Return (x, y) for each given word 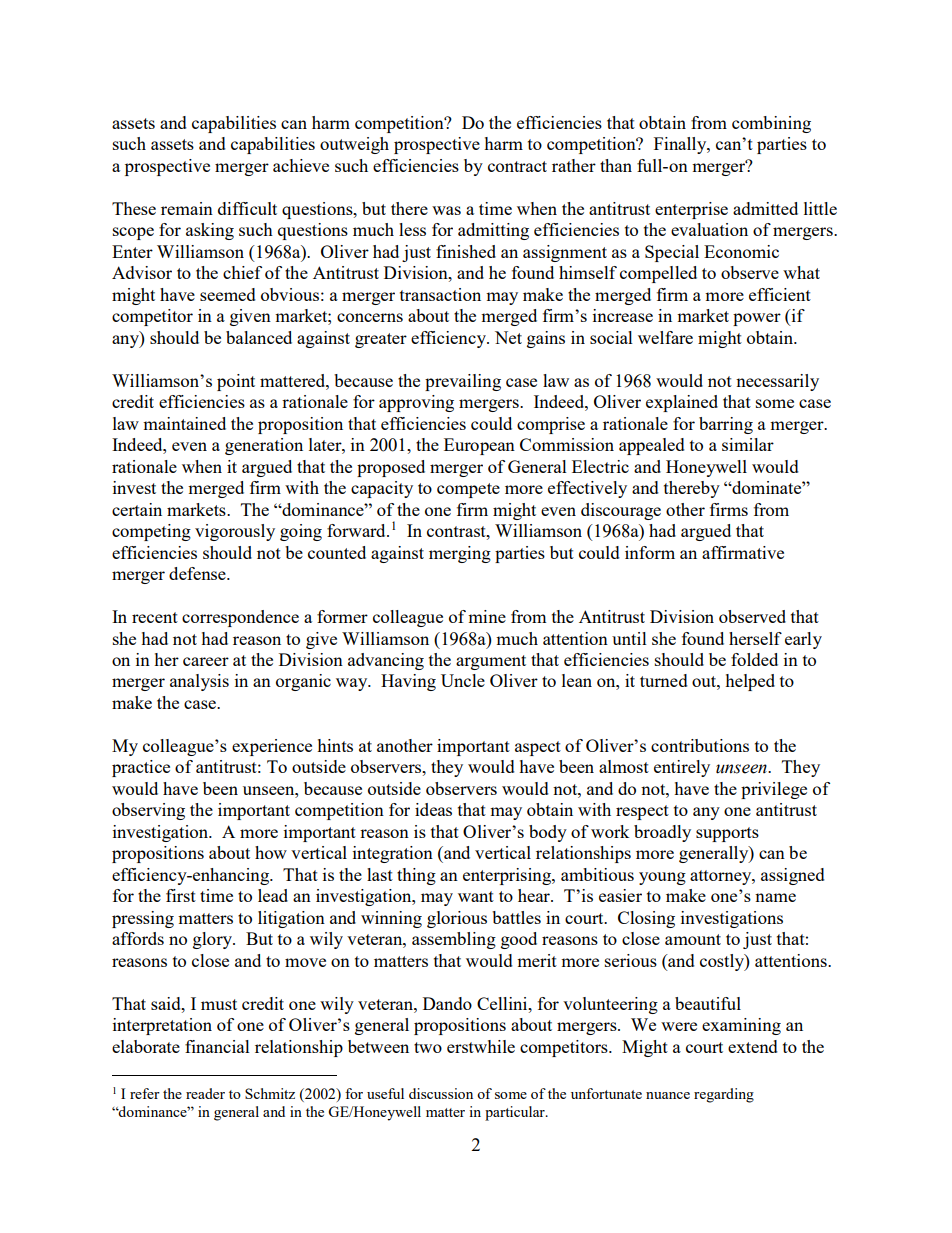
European (479, 446)
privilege (774, 790)
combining (771, 124)
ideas (433, 809)
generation (264, 446)
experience (272, 747)
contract (517, 166)
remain (187, 208)
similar (748, 444)
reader (205, 1093)
